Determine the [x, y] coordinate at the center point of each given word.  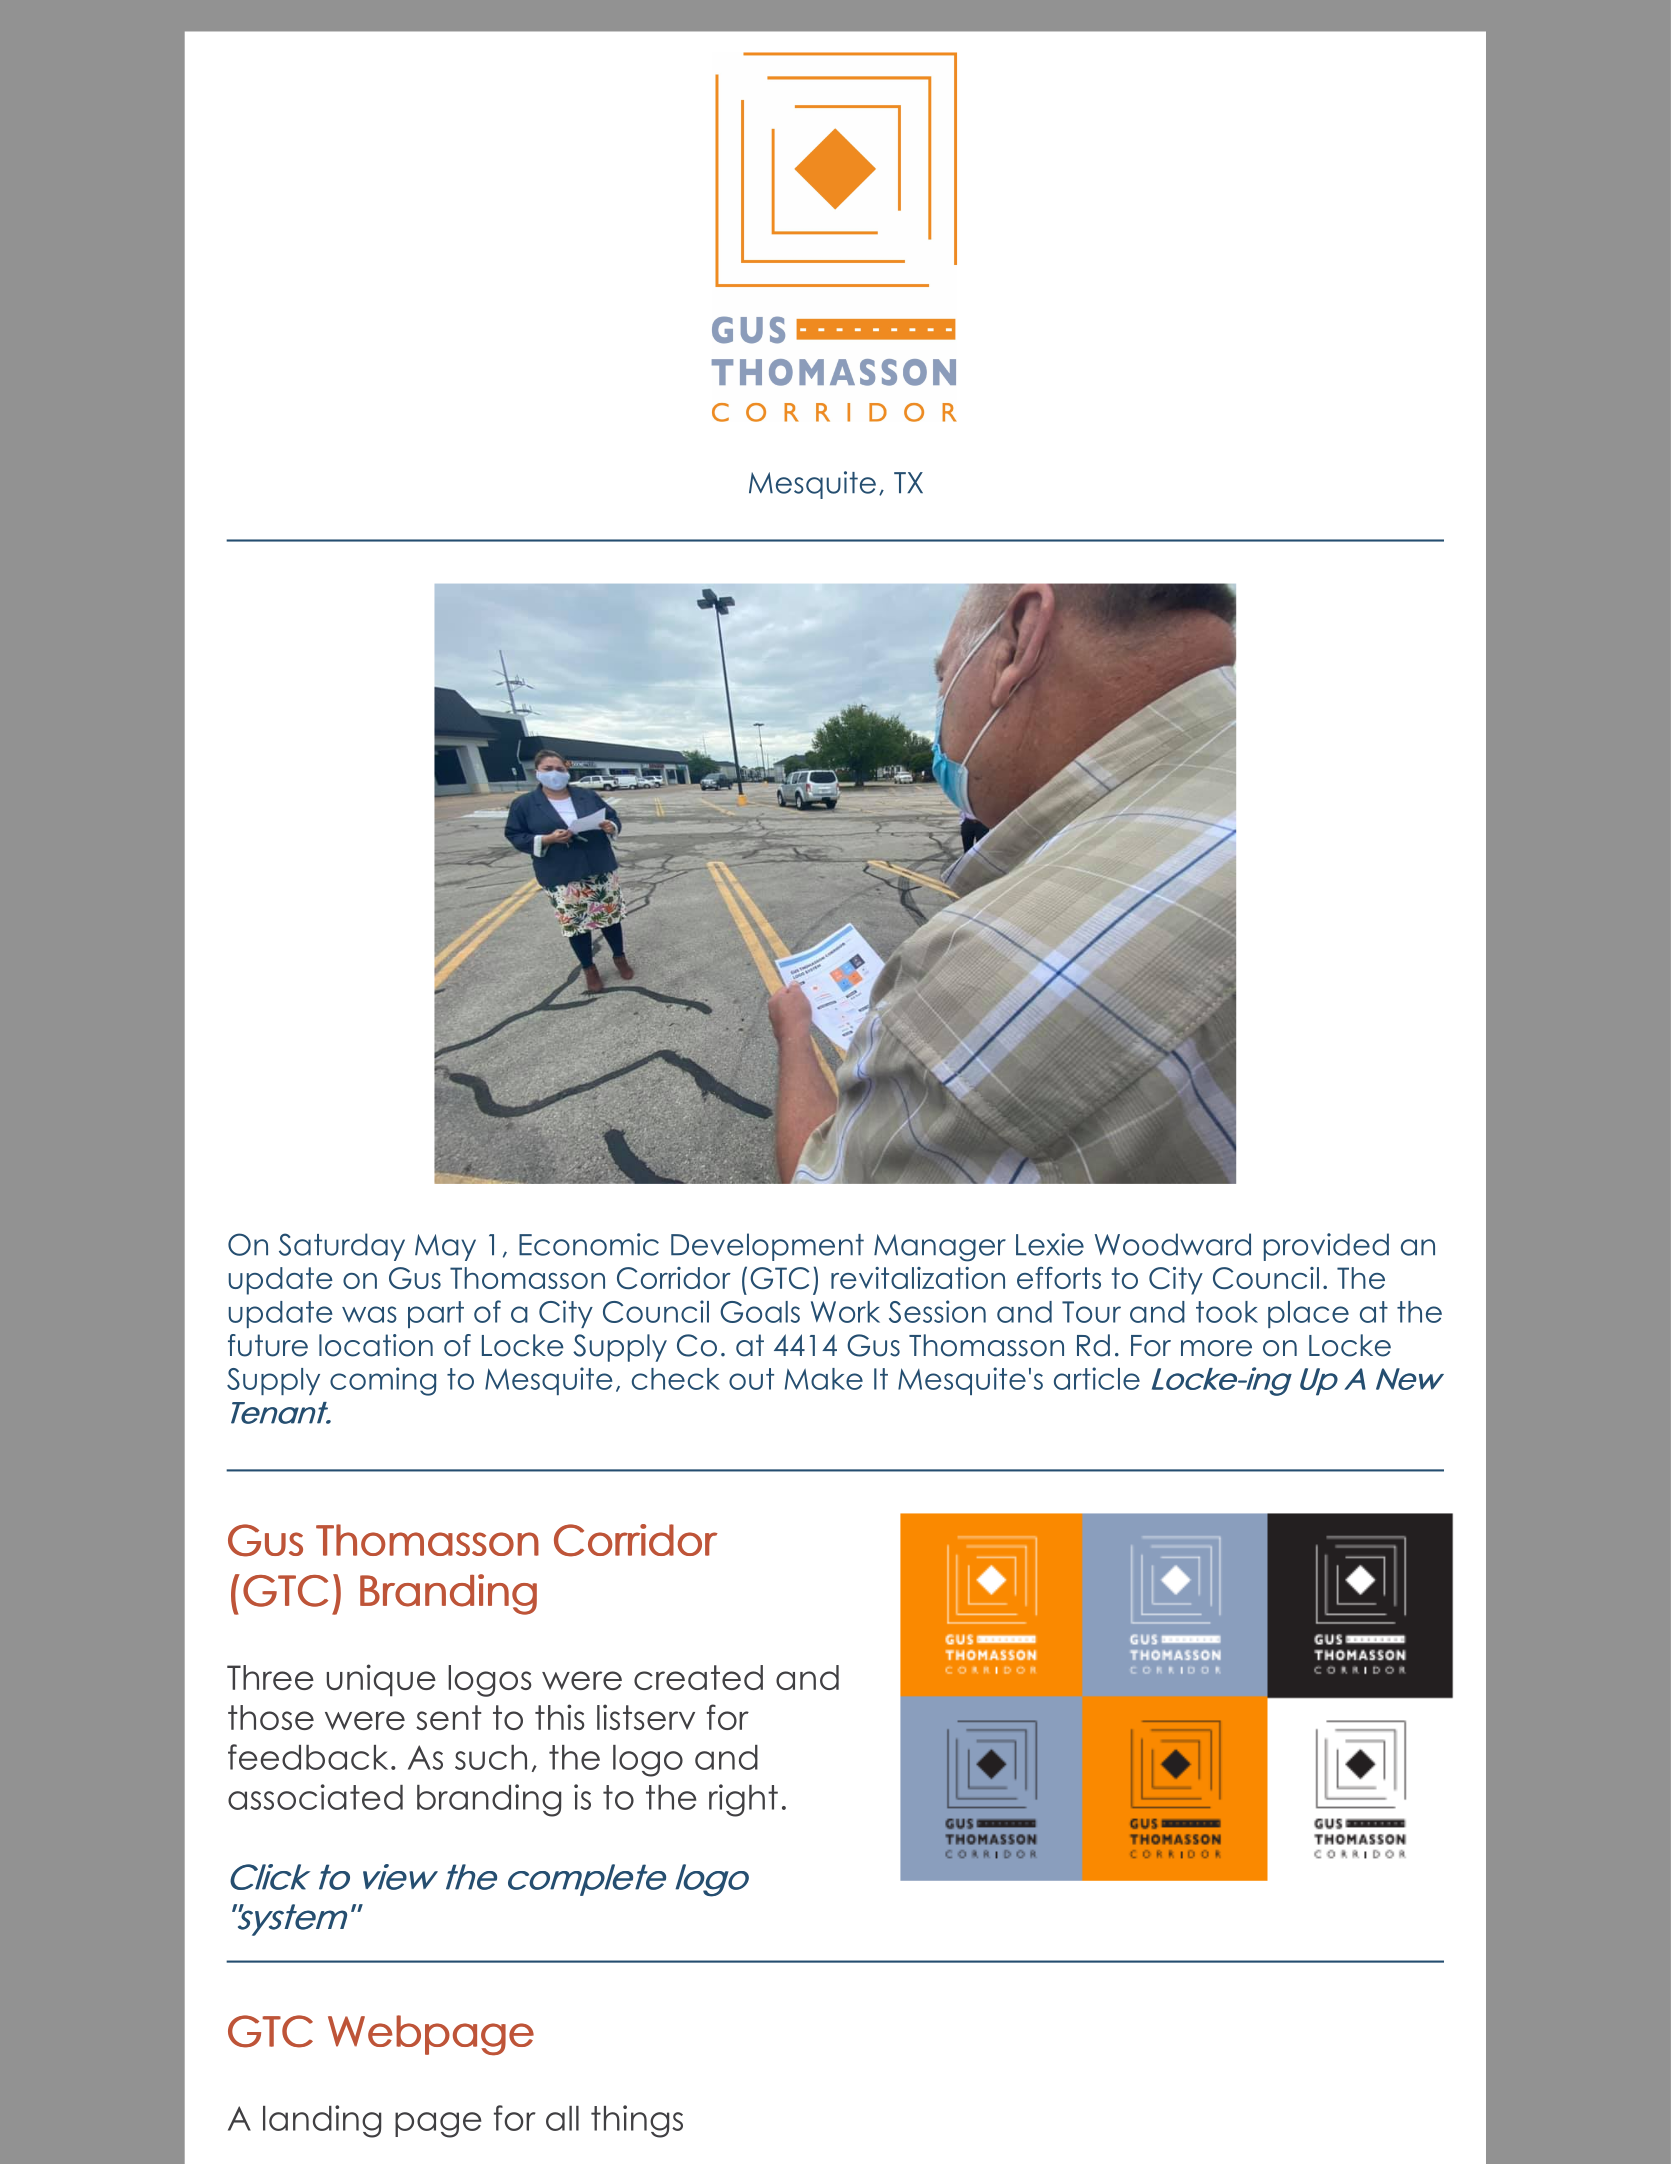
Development [767, 1247]
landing [322, 2121]
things [637, 2121]
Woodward [1173, 1244]
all [562, 2118]
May [445, 1247]
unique [381, 1680]
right [743, 1800]
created [698, 1677]
